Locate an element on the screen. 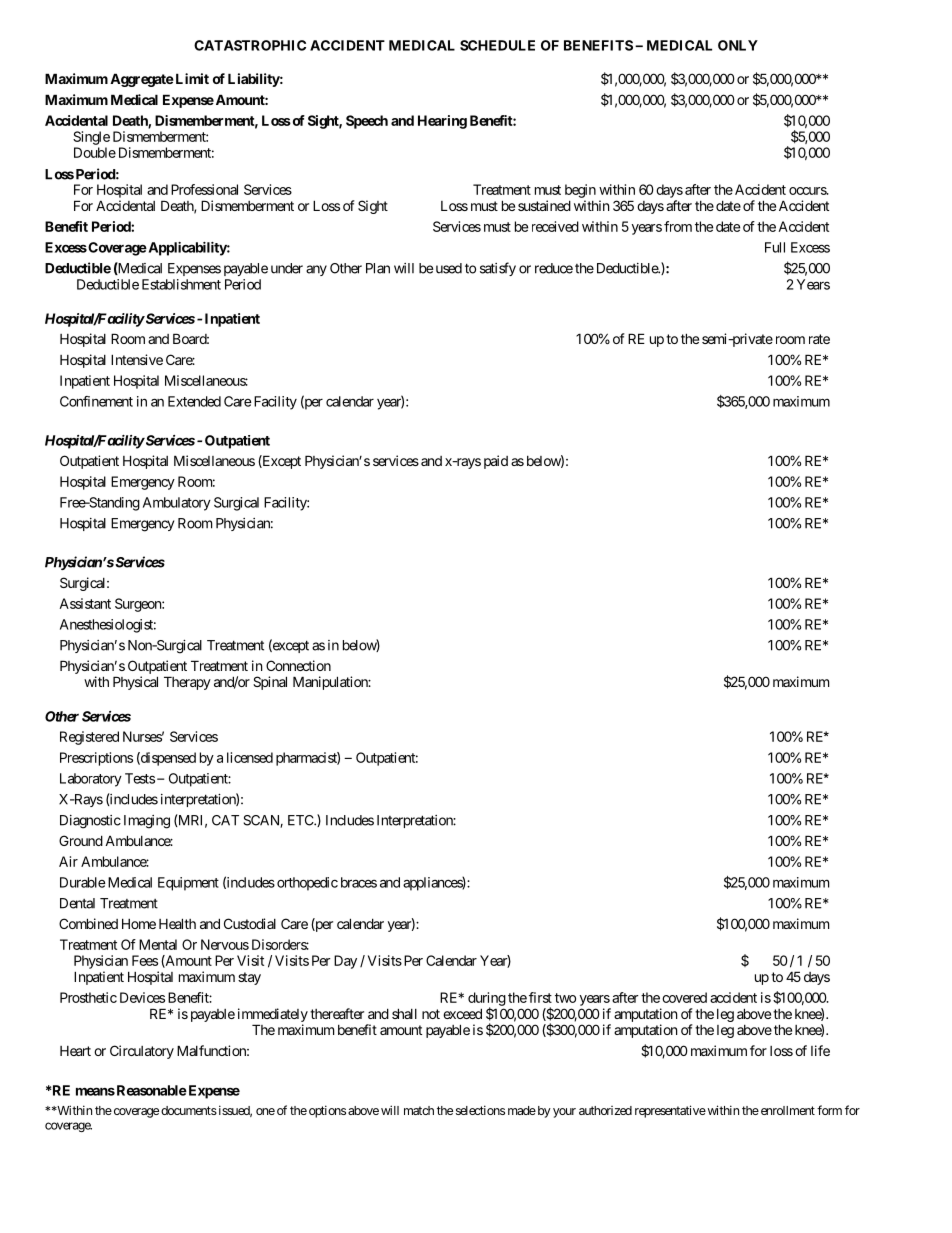 The height and width of the screenshot is (1233, 952). Assistant is located at coordinates (85, 603).
